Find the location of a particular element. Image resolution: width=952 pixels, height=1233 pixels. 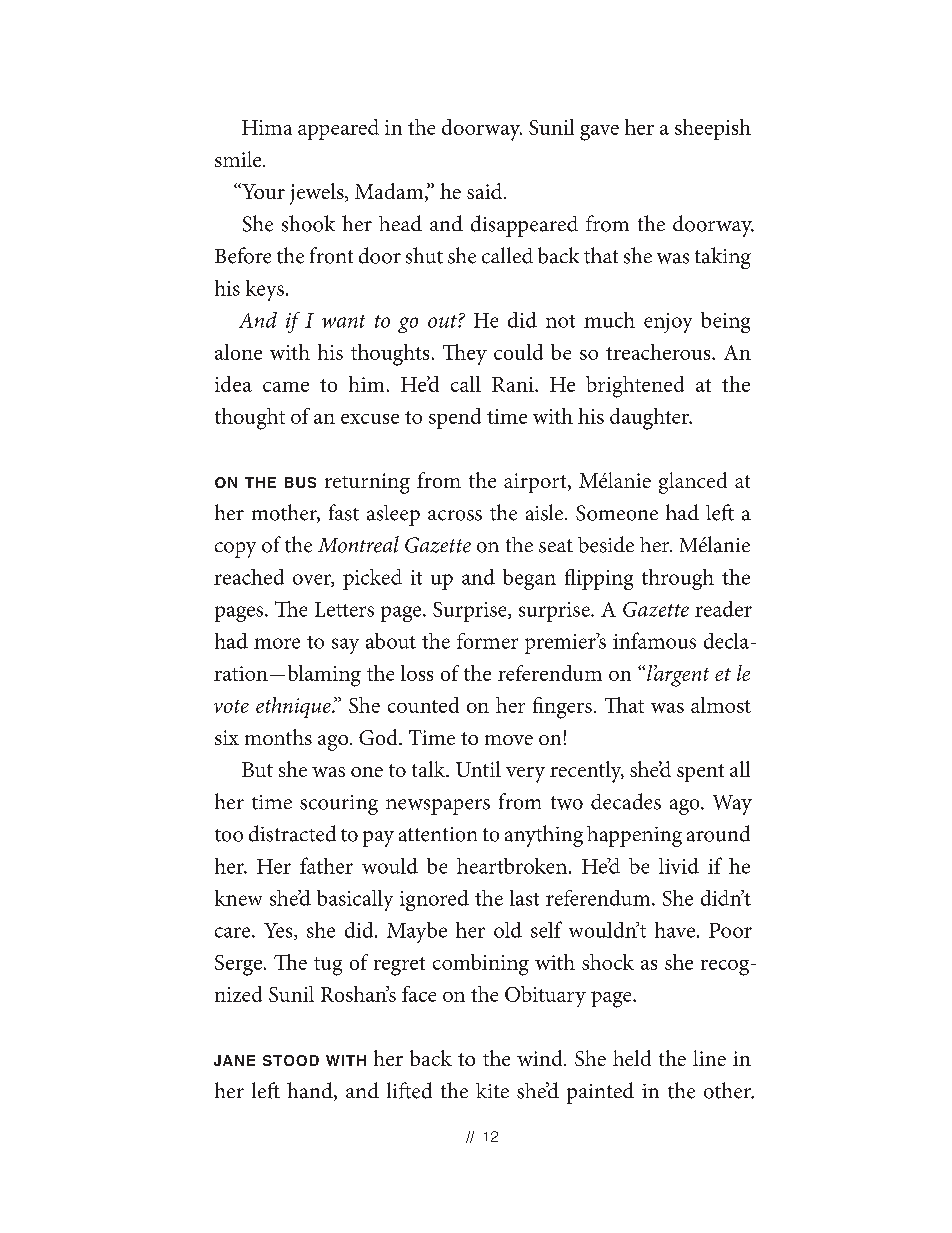

kite is located at coordinates (492, 1090).
